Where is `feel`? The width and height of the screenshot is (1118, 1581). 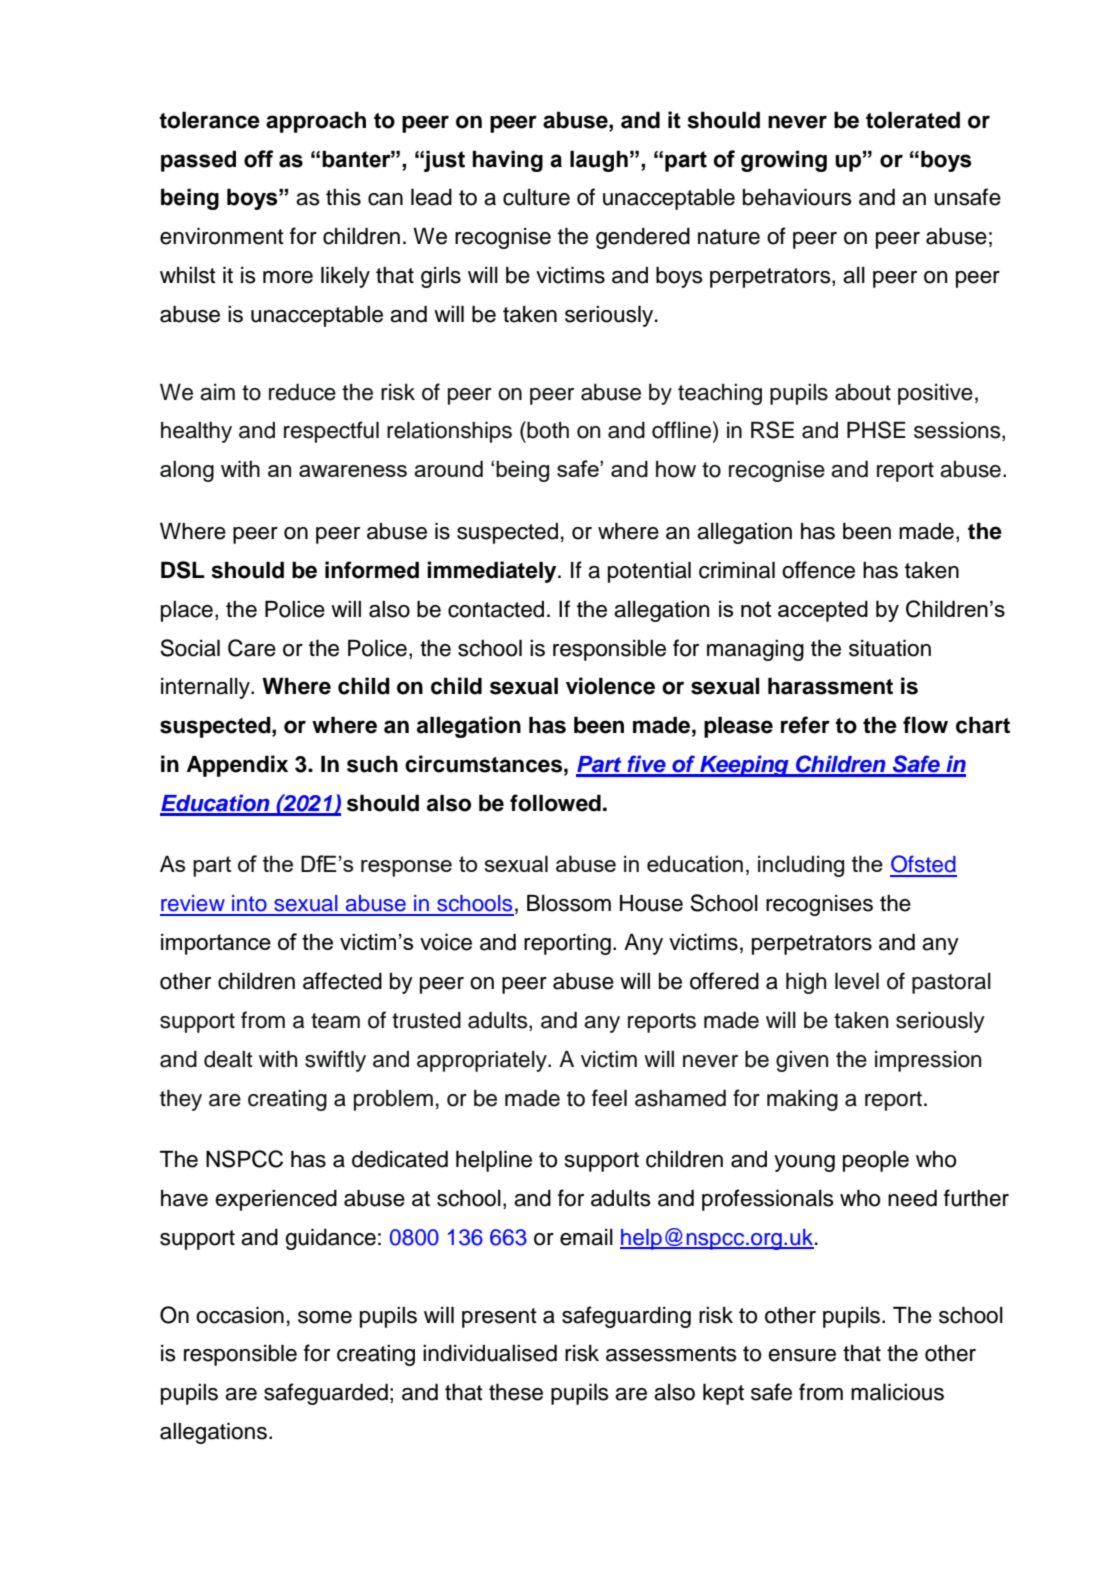 feel is located at coordinates (609, 1098).
